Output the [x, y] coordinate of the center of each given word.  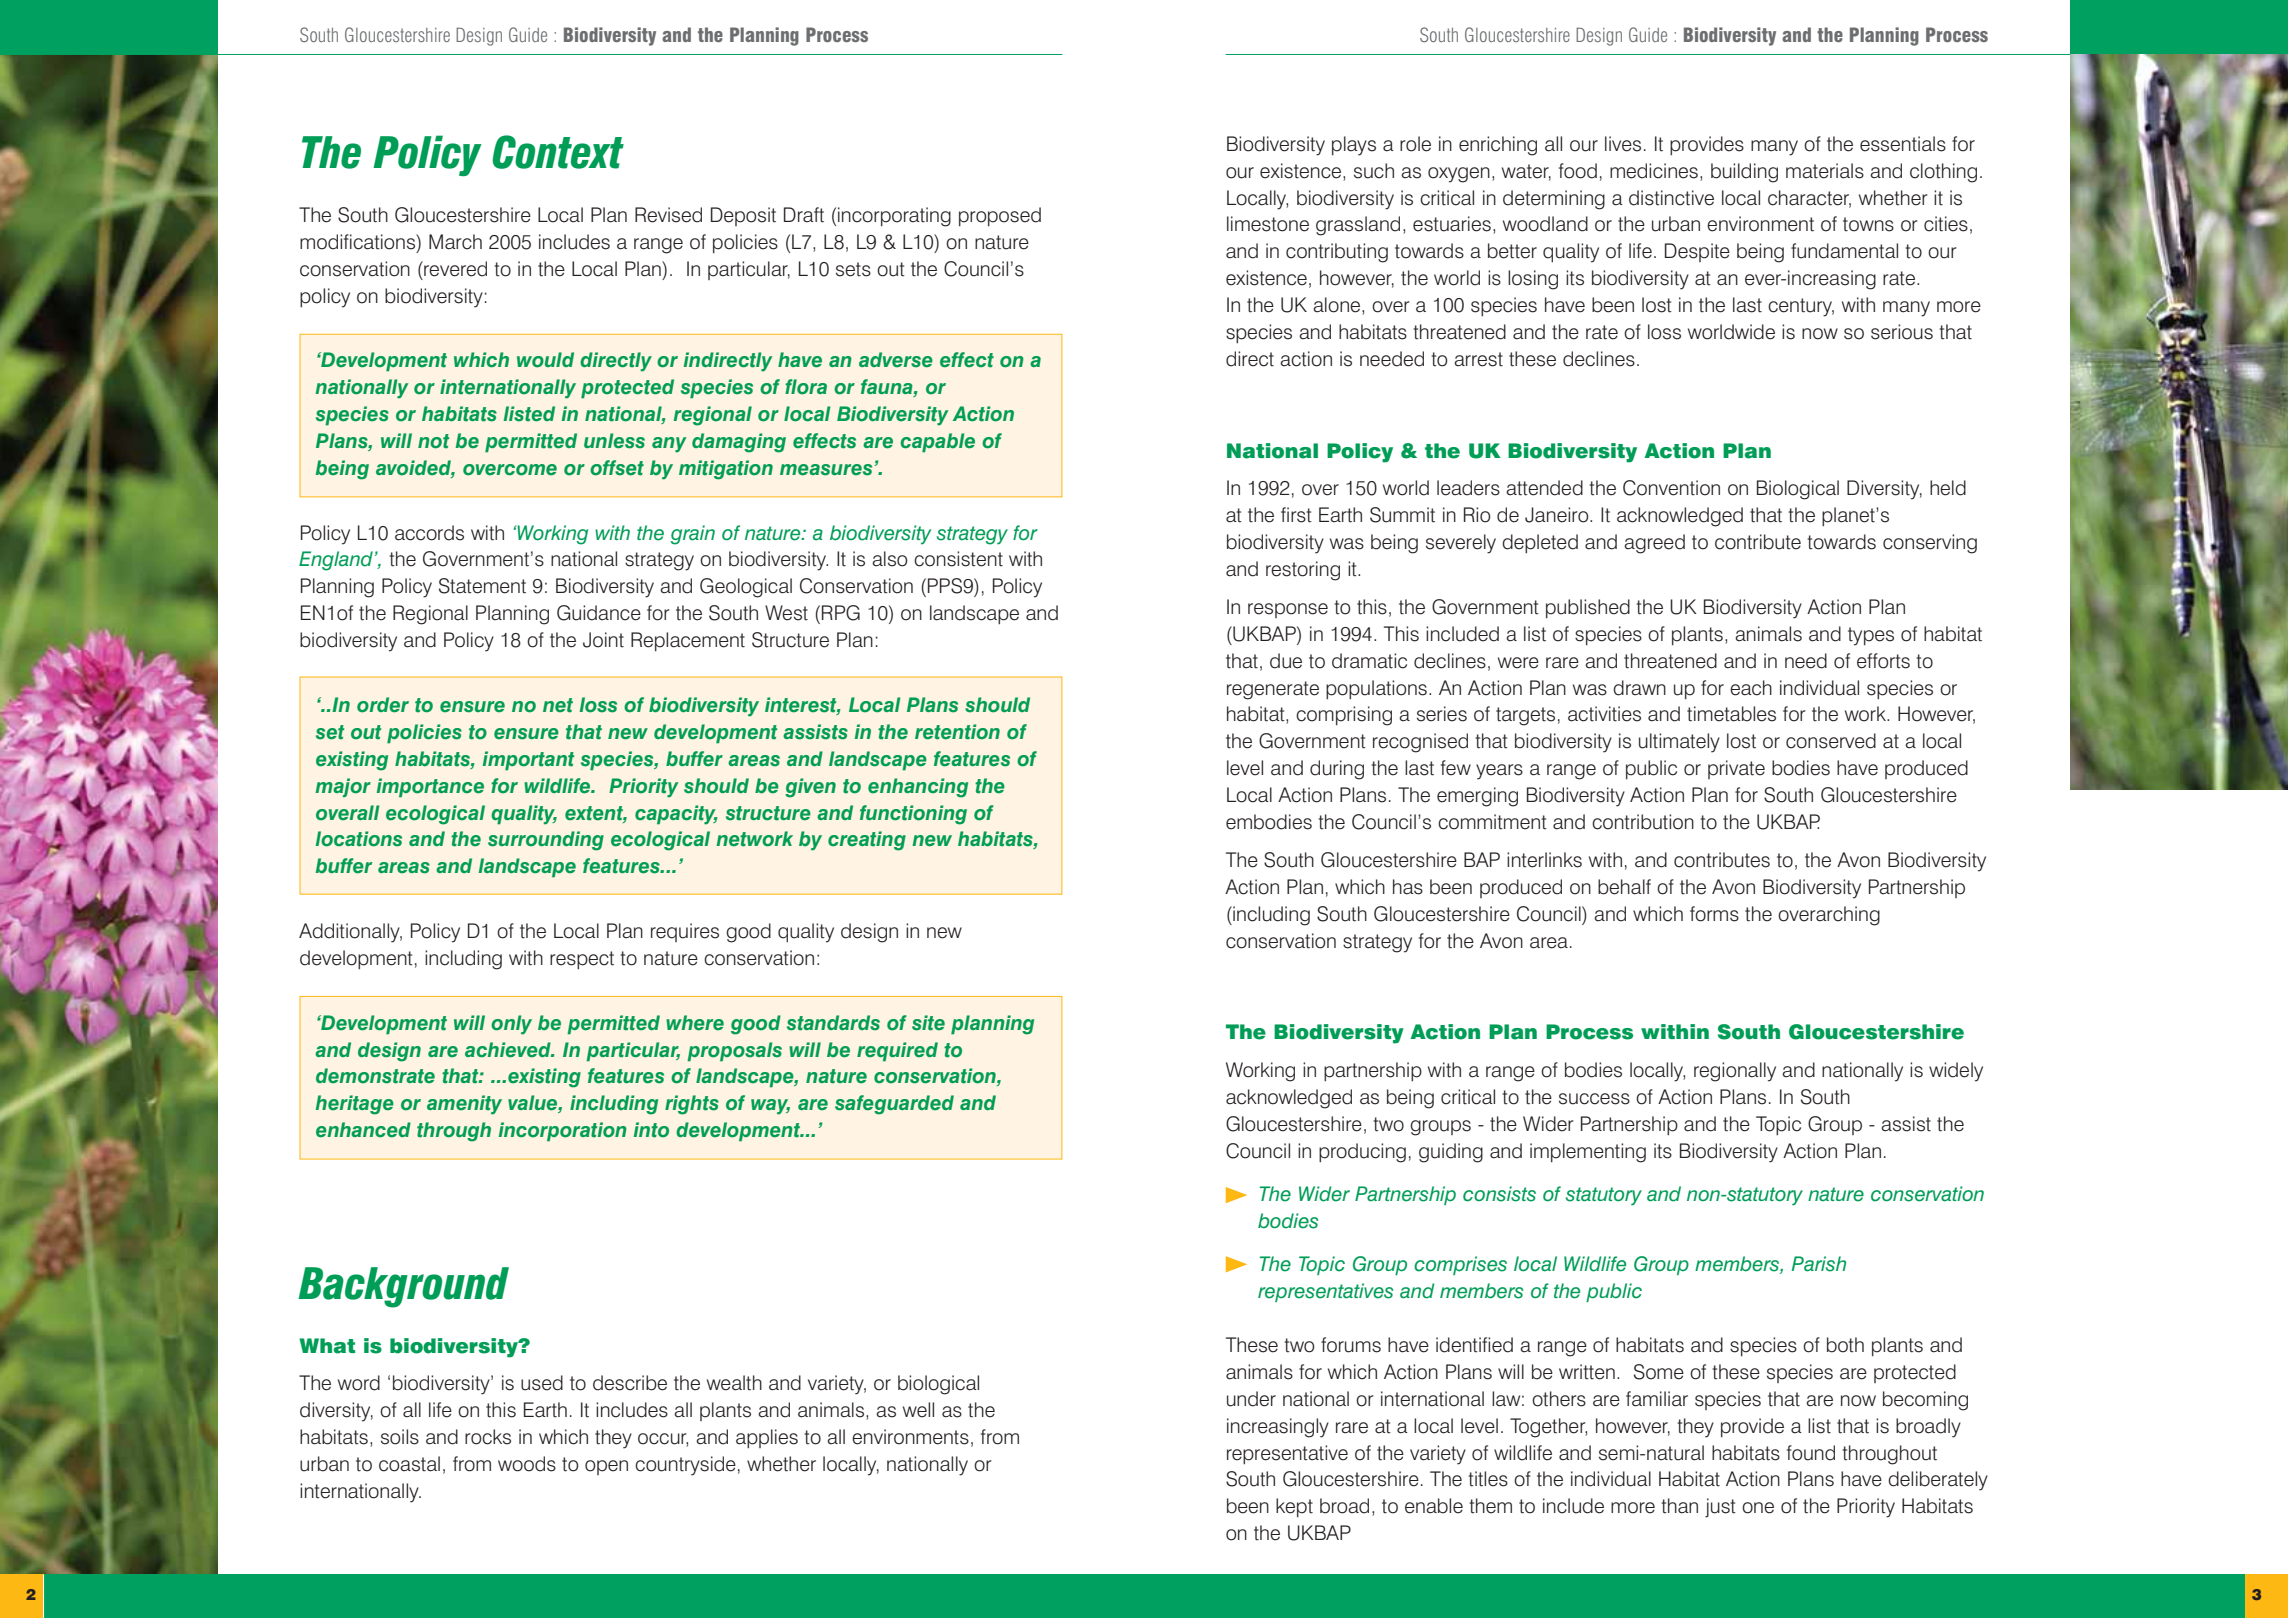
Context [558, 152]
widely [1956, 1072]
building [1744, 173]
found [1811, 1453]
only [511, 1025]
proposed [1000, 216]
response [1288, 610]
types [1871, 636]
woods [527, 1464]
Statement [482, 586]
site [928, 1023]
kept [1294, 1507]
